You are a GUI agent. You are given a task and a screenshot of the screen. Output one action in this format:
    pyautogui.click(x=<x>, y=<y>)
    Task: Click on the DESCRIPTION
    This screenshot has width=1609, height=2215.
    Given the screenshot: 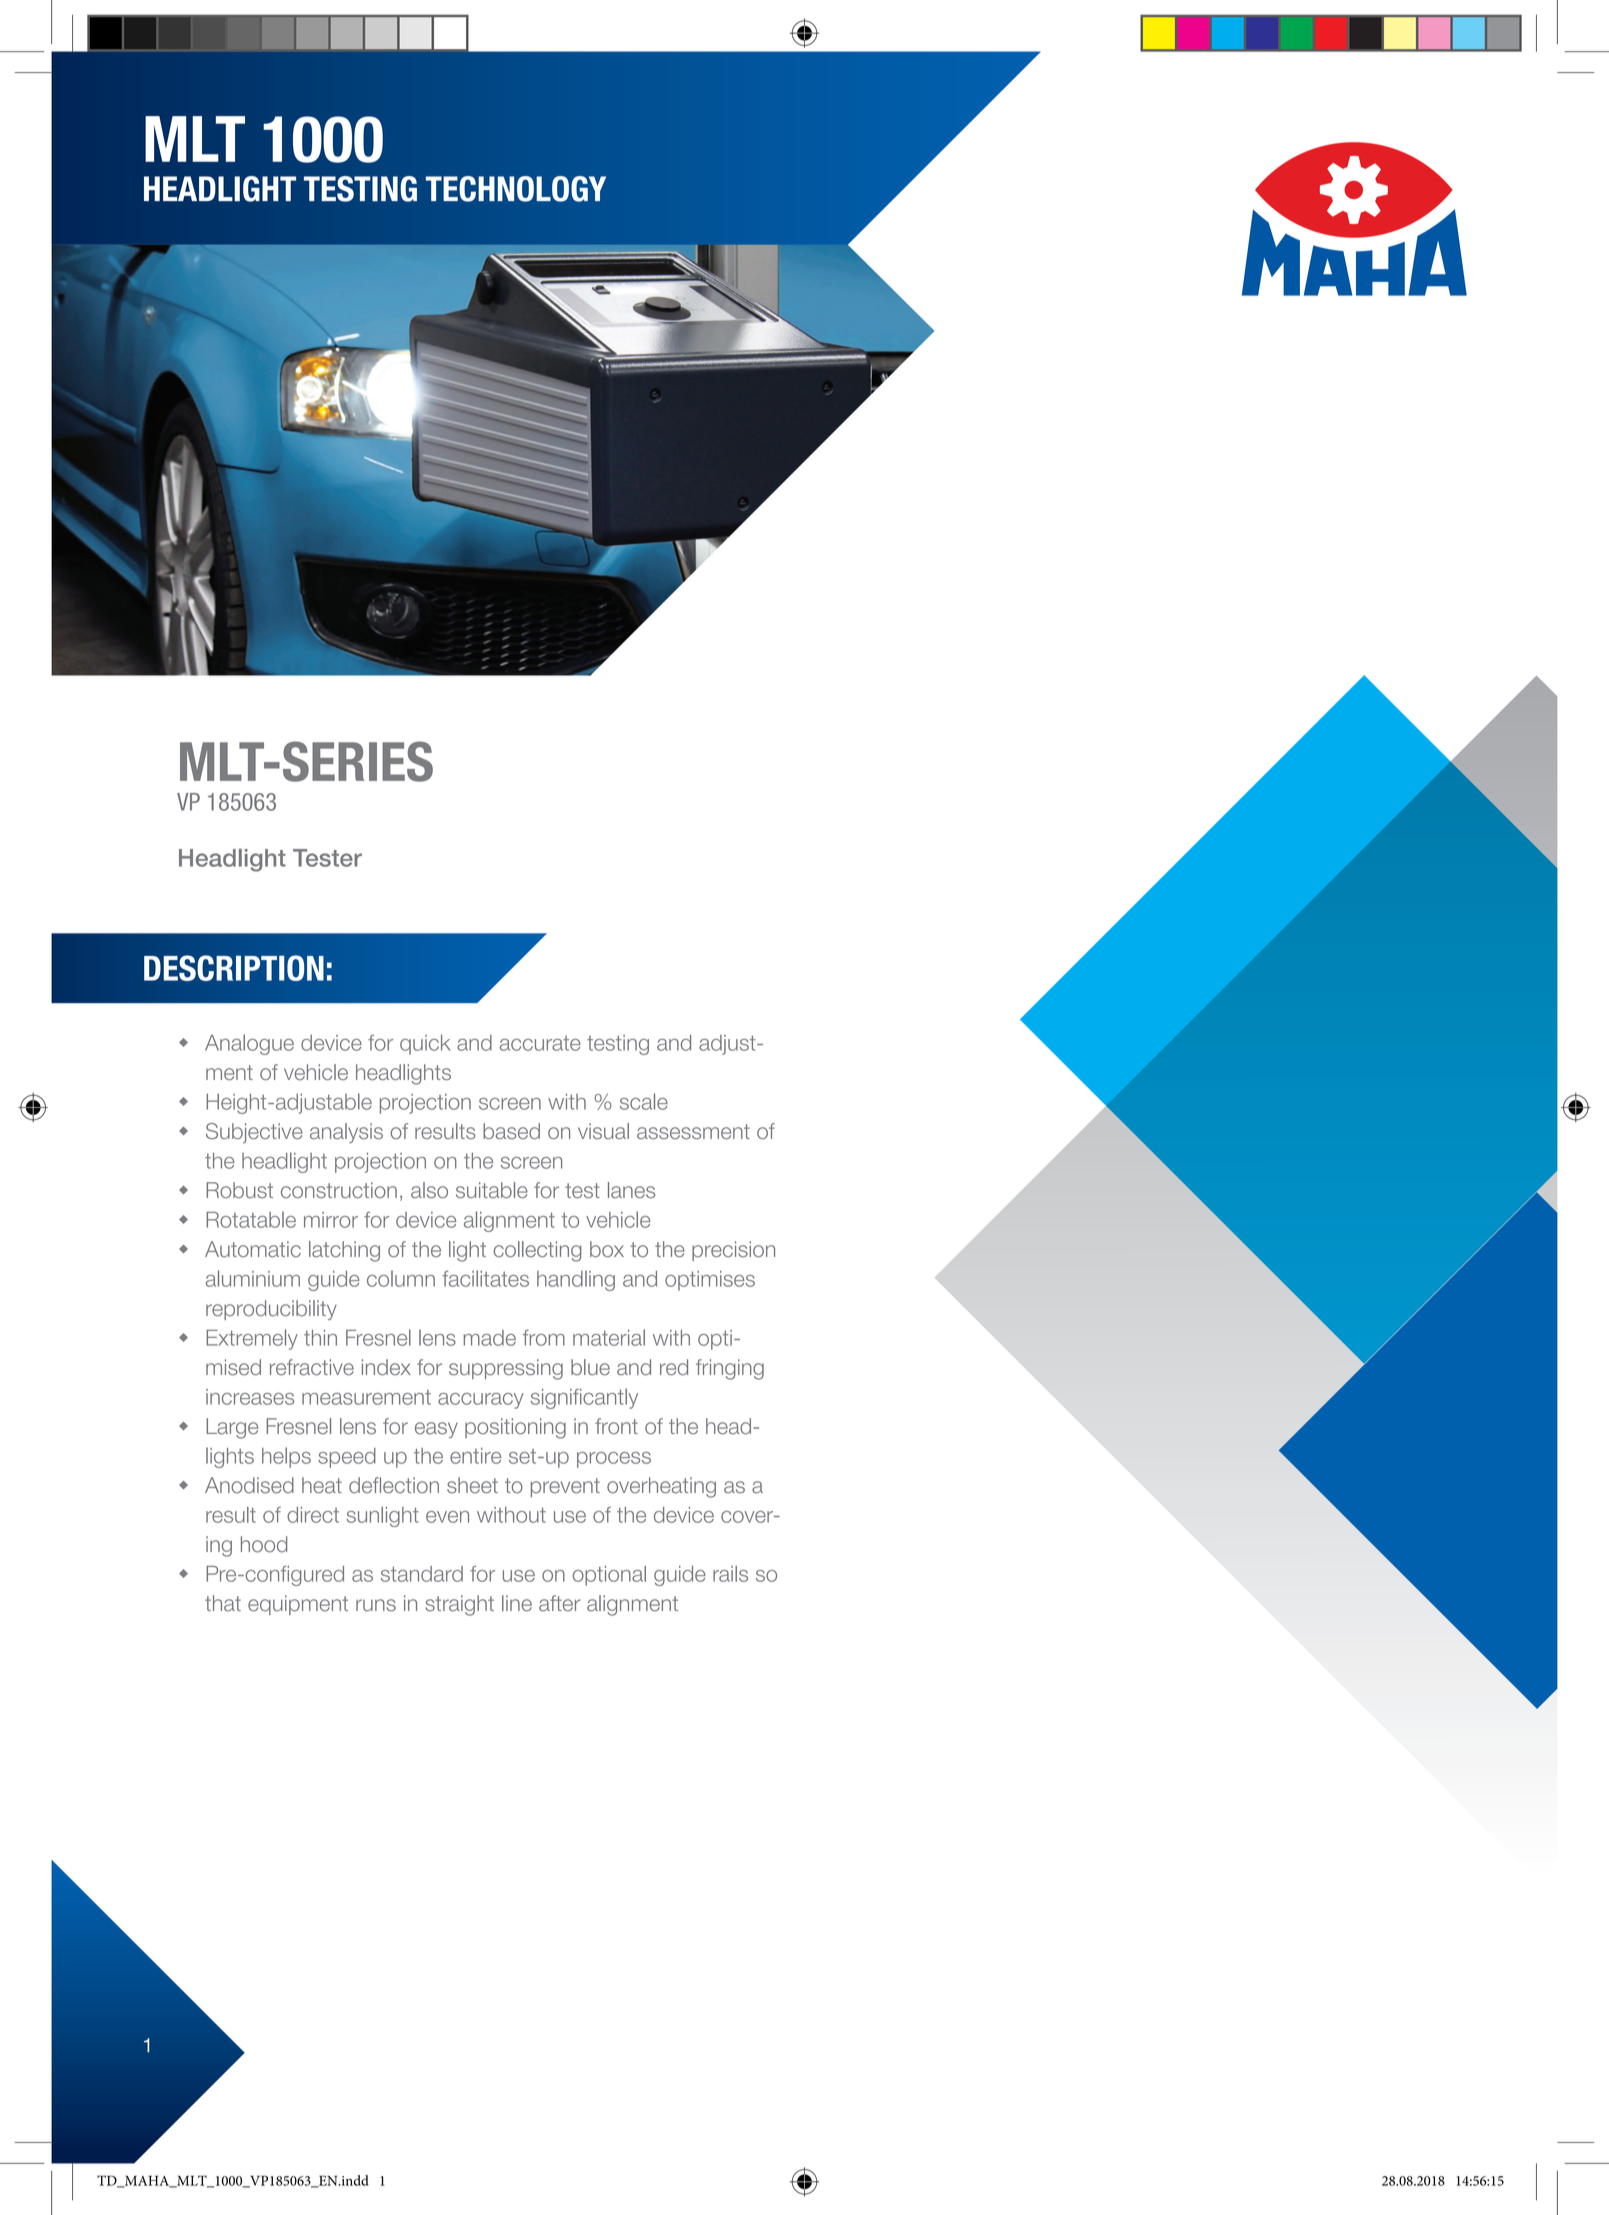 What is the action you would take?
    pyautogui.click(x=234, y=968)
